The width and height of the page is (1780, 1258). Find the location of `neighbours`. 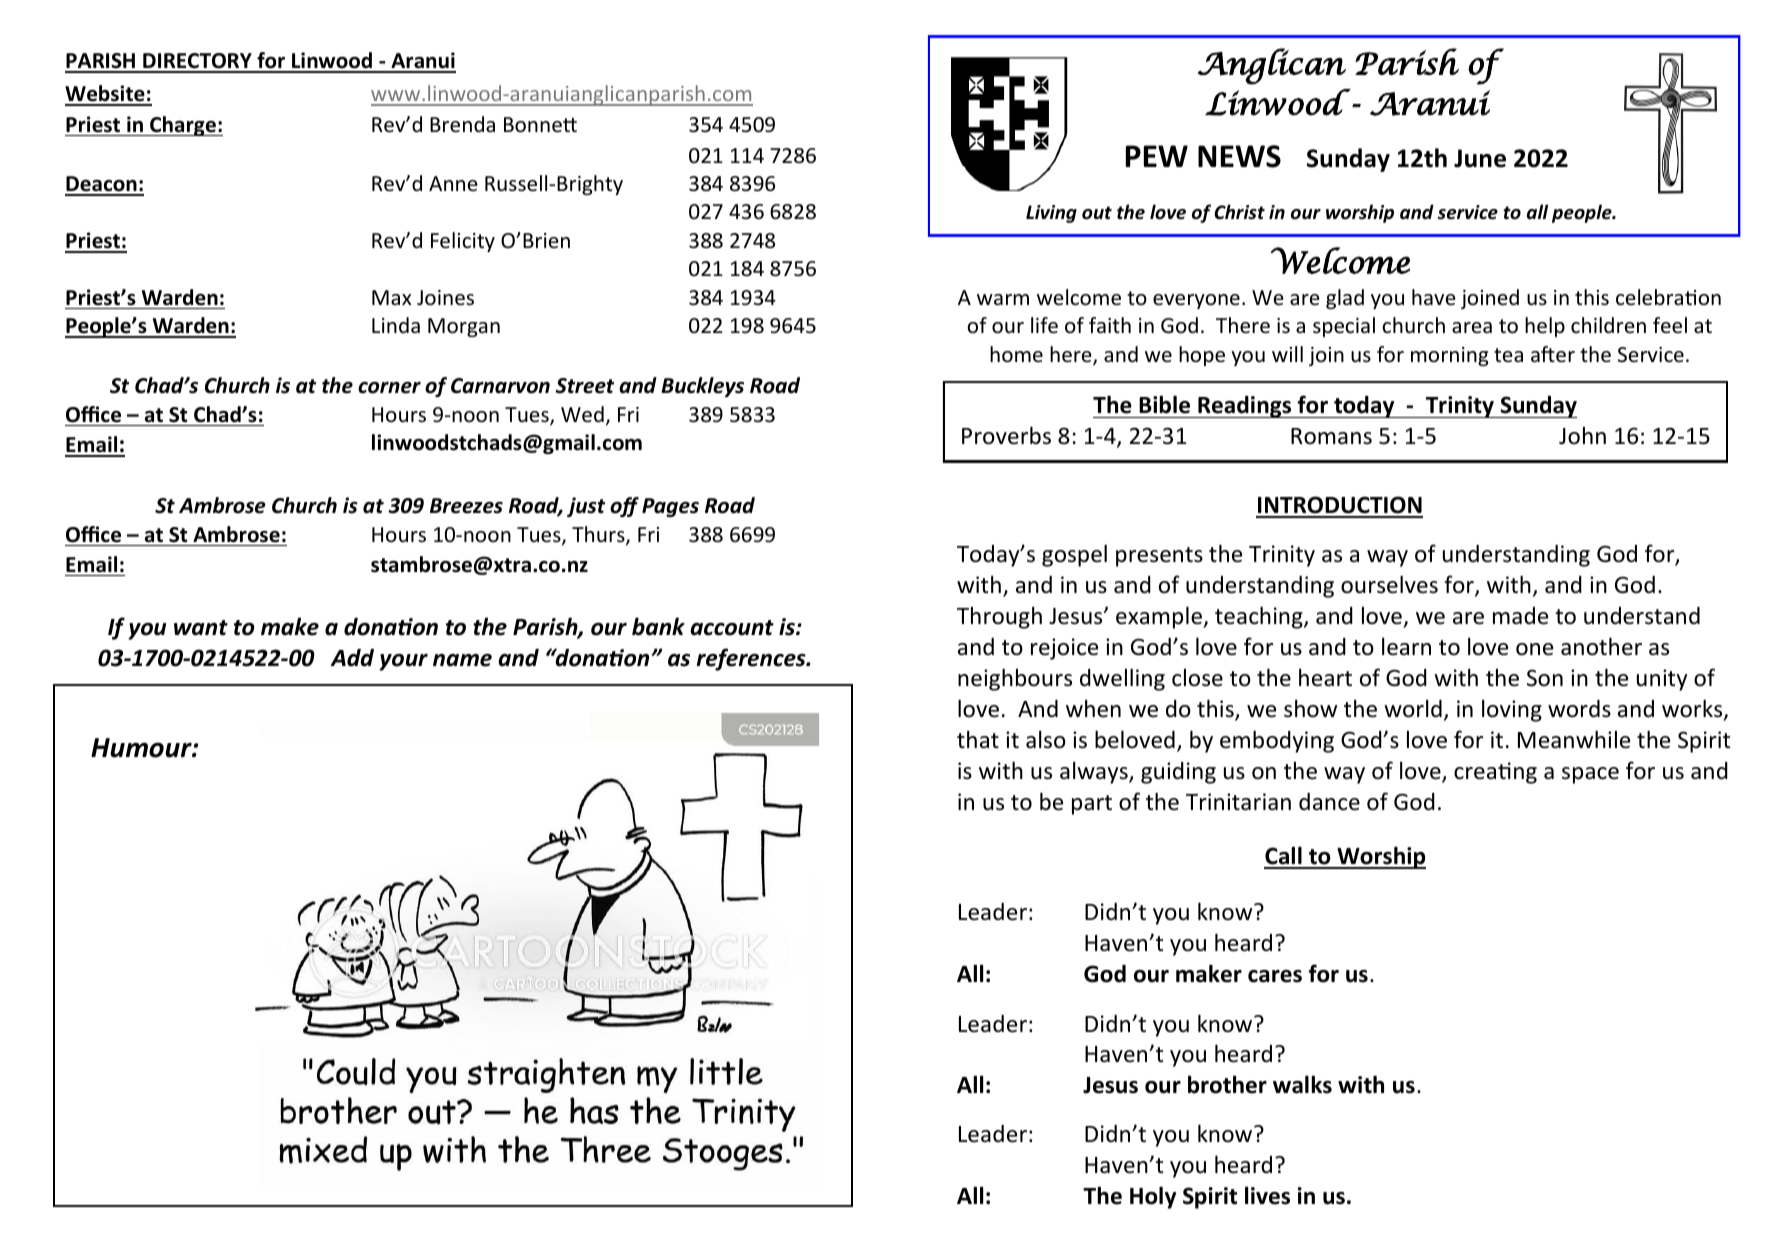

neighbours is located at coordinates (1015, 679).
